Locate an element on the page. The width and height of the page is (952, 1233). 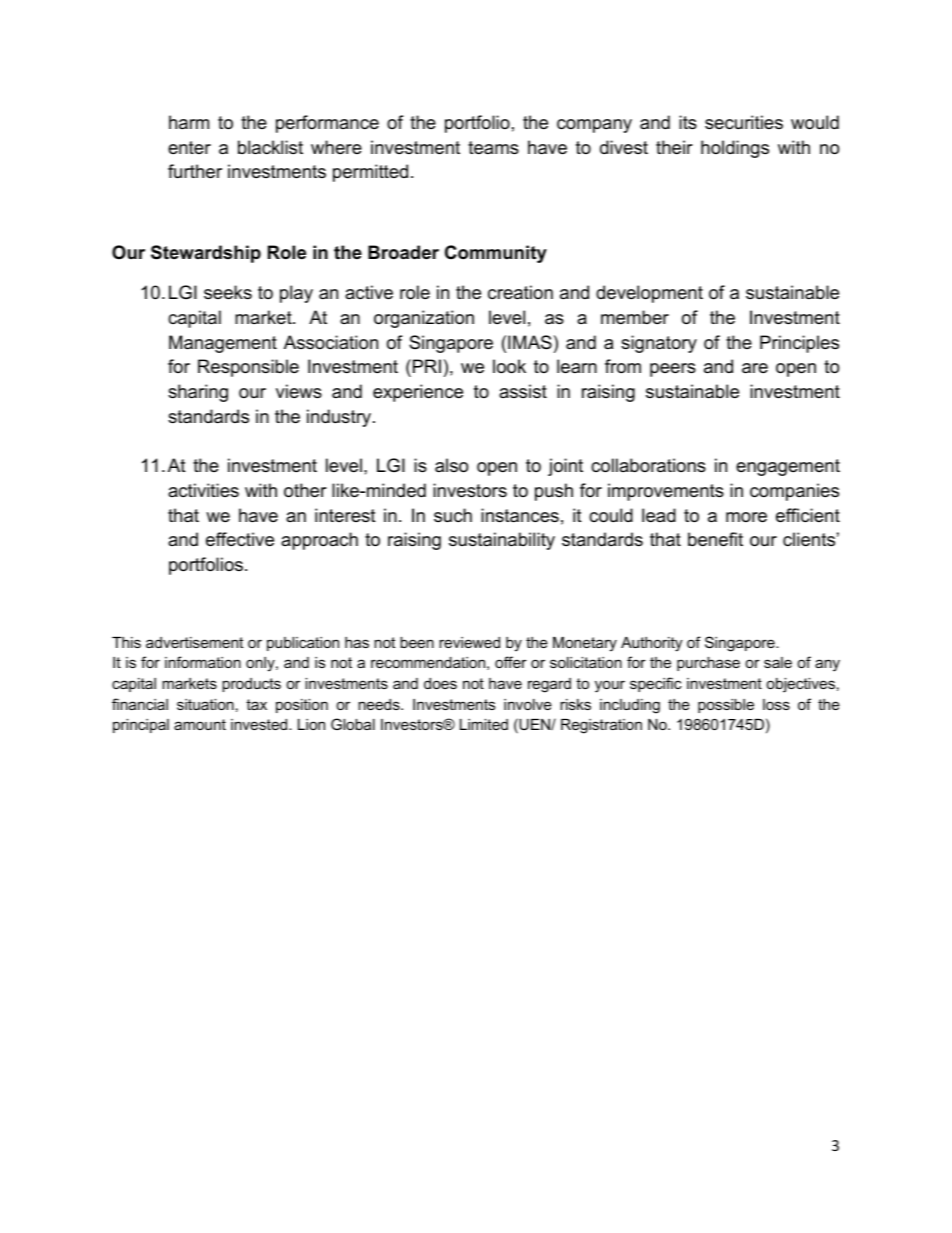
effective is located at coordinates (240, 539).
